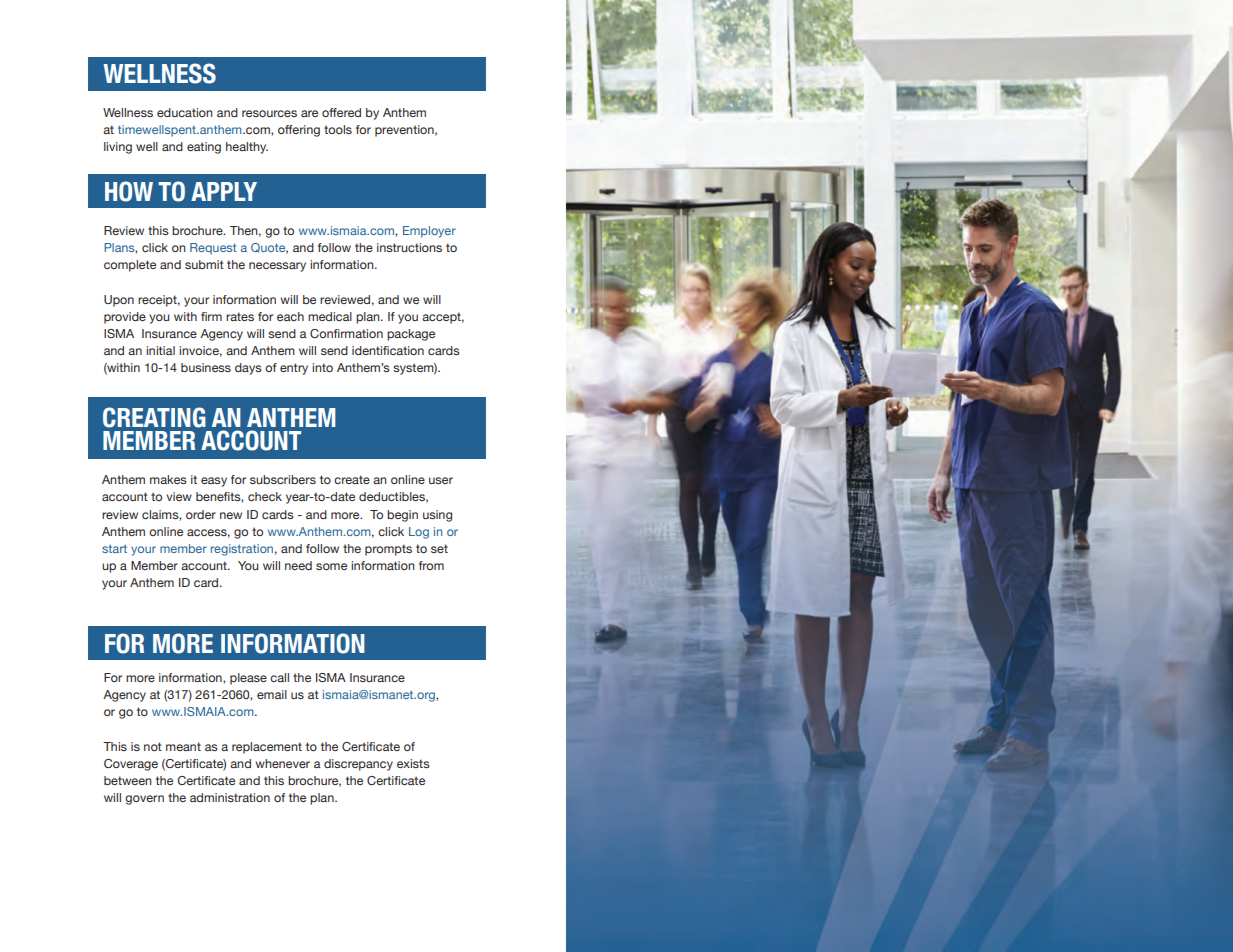 The height and width of the page is (952, 1233). Describe the element at coordinates (185, 112) in the page. I see `education` at that location.
